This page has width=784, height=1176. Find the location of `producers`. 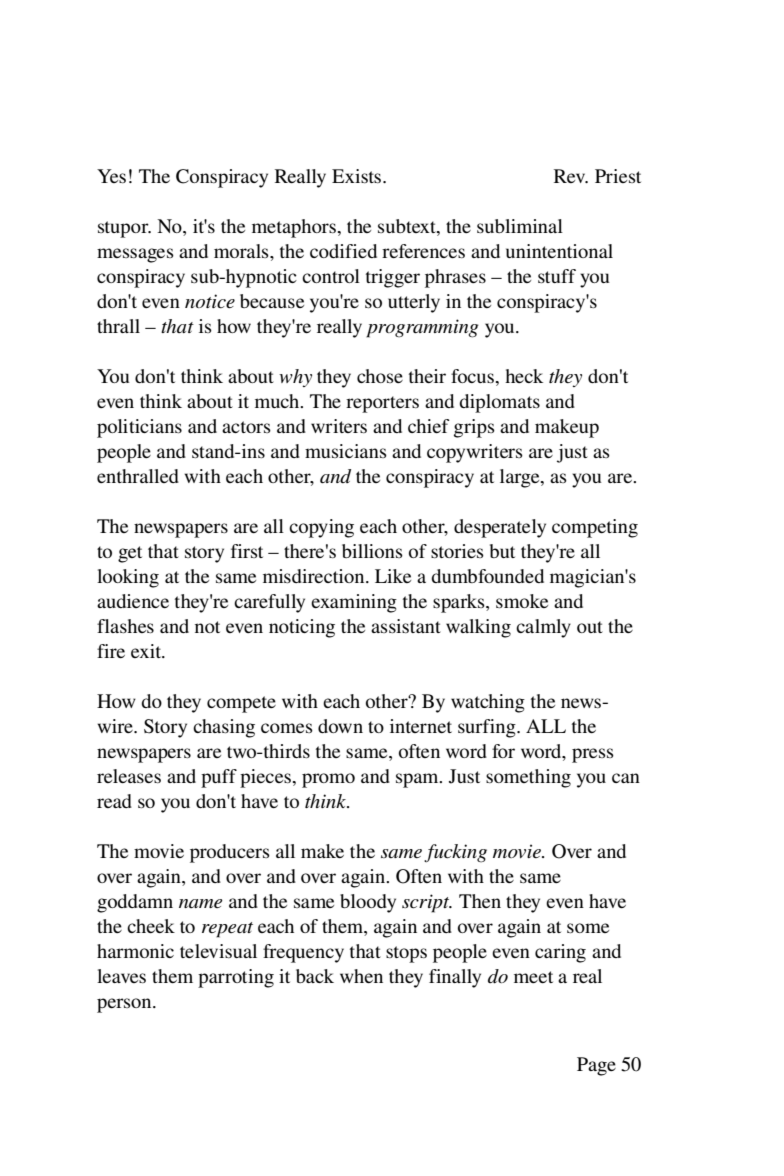

producers is located at coordinates (230, 853).
